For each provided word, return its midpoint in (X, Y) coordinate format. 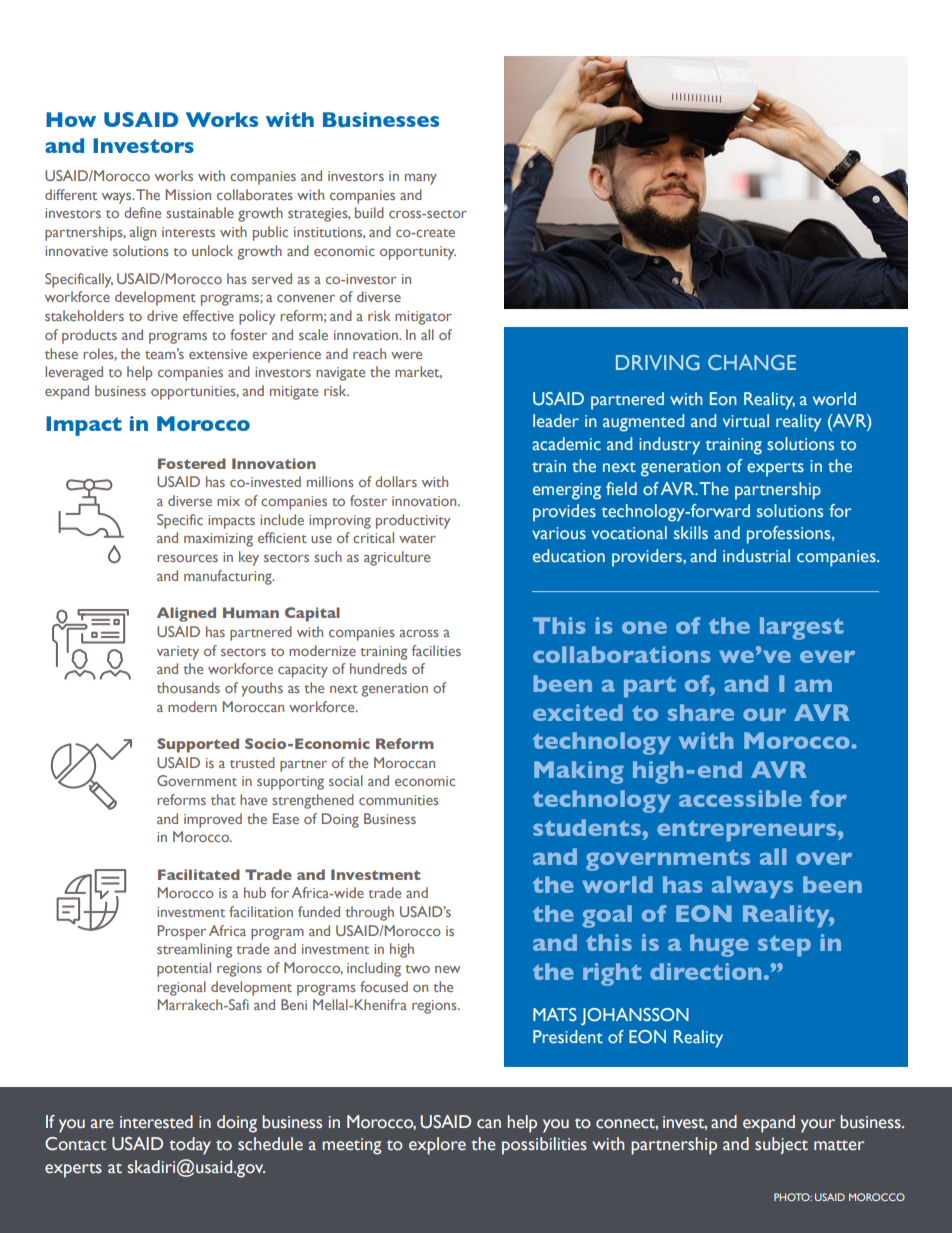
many (421, 179)
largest (802, 628)
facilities (436, 650)
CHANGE (752, 362)
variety (178, 653)
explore (437, 1146)
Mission (188, 194)
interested (156, 1122)
